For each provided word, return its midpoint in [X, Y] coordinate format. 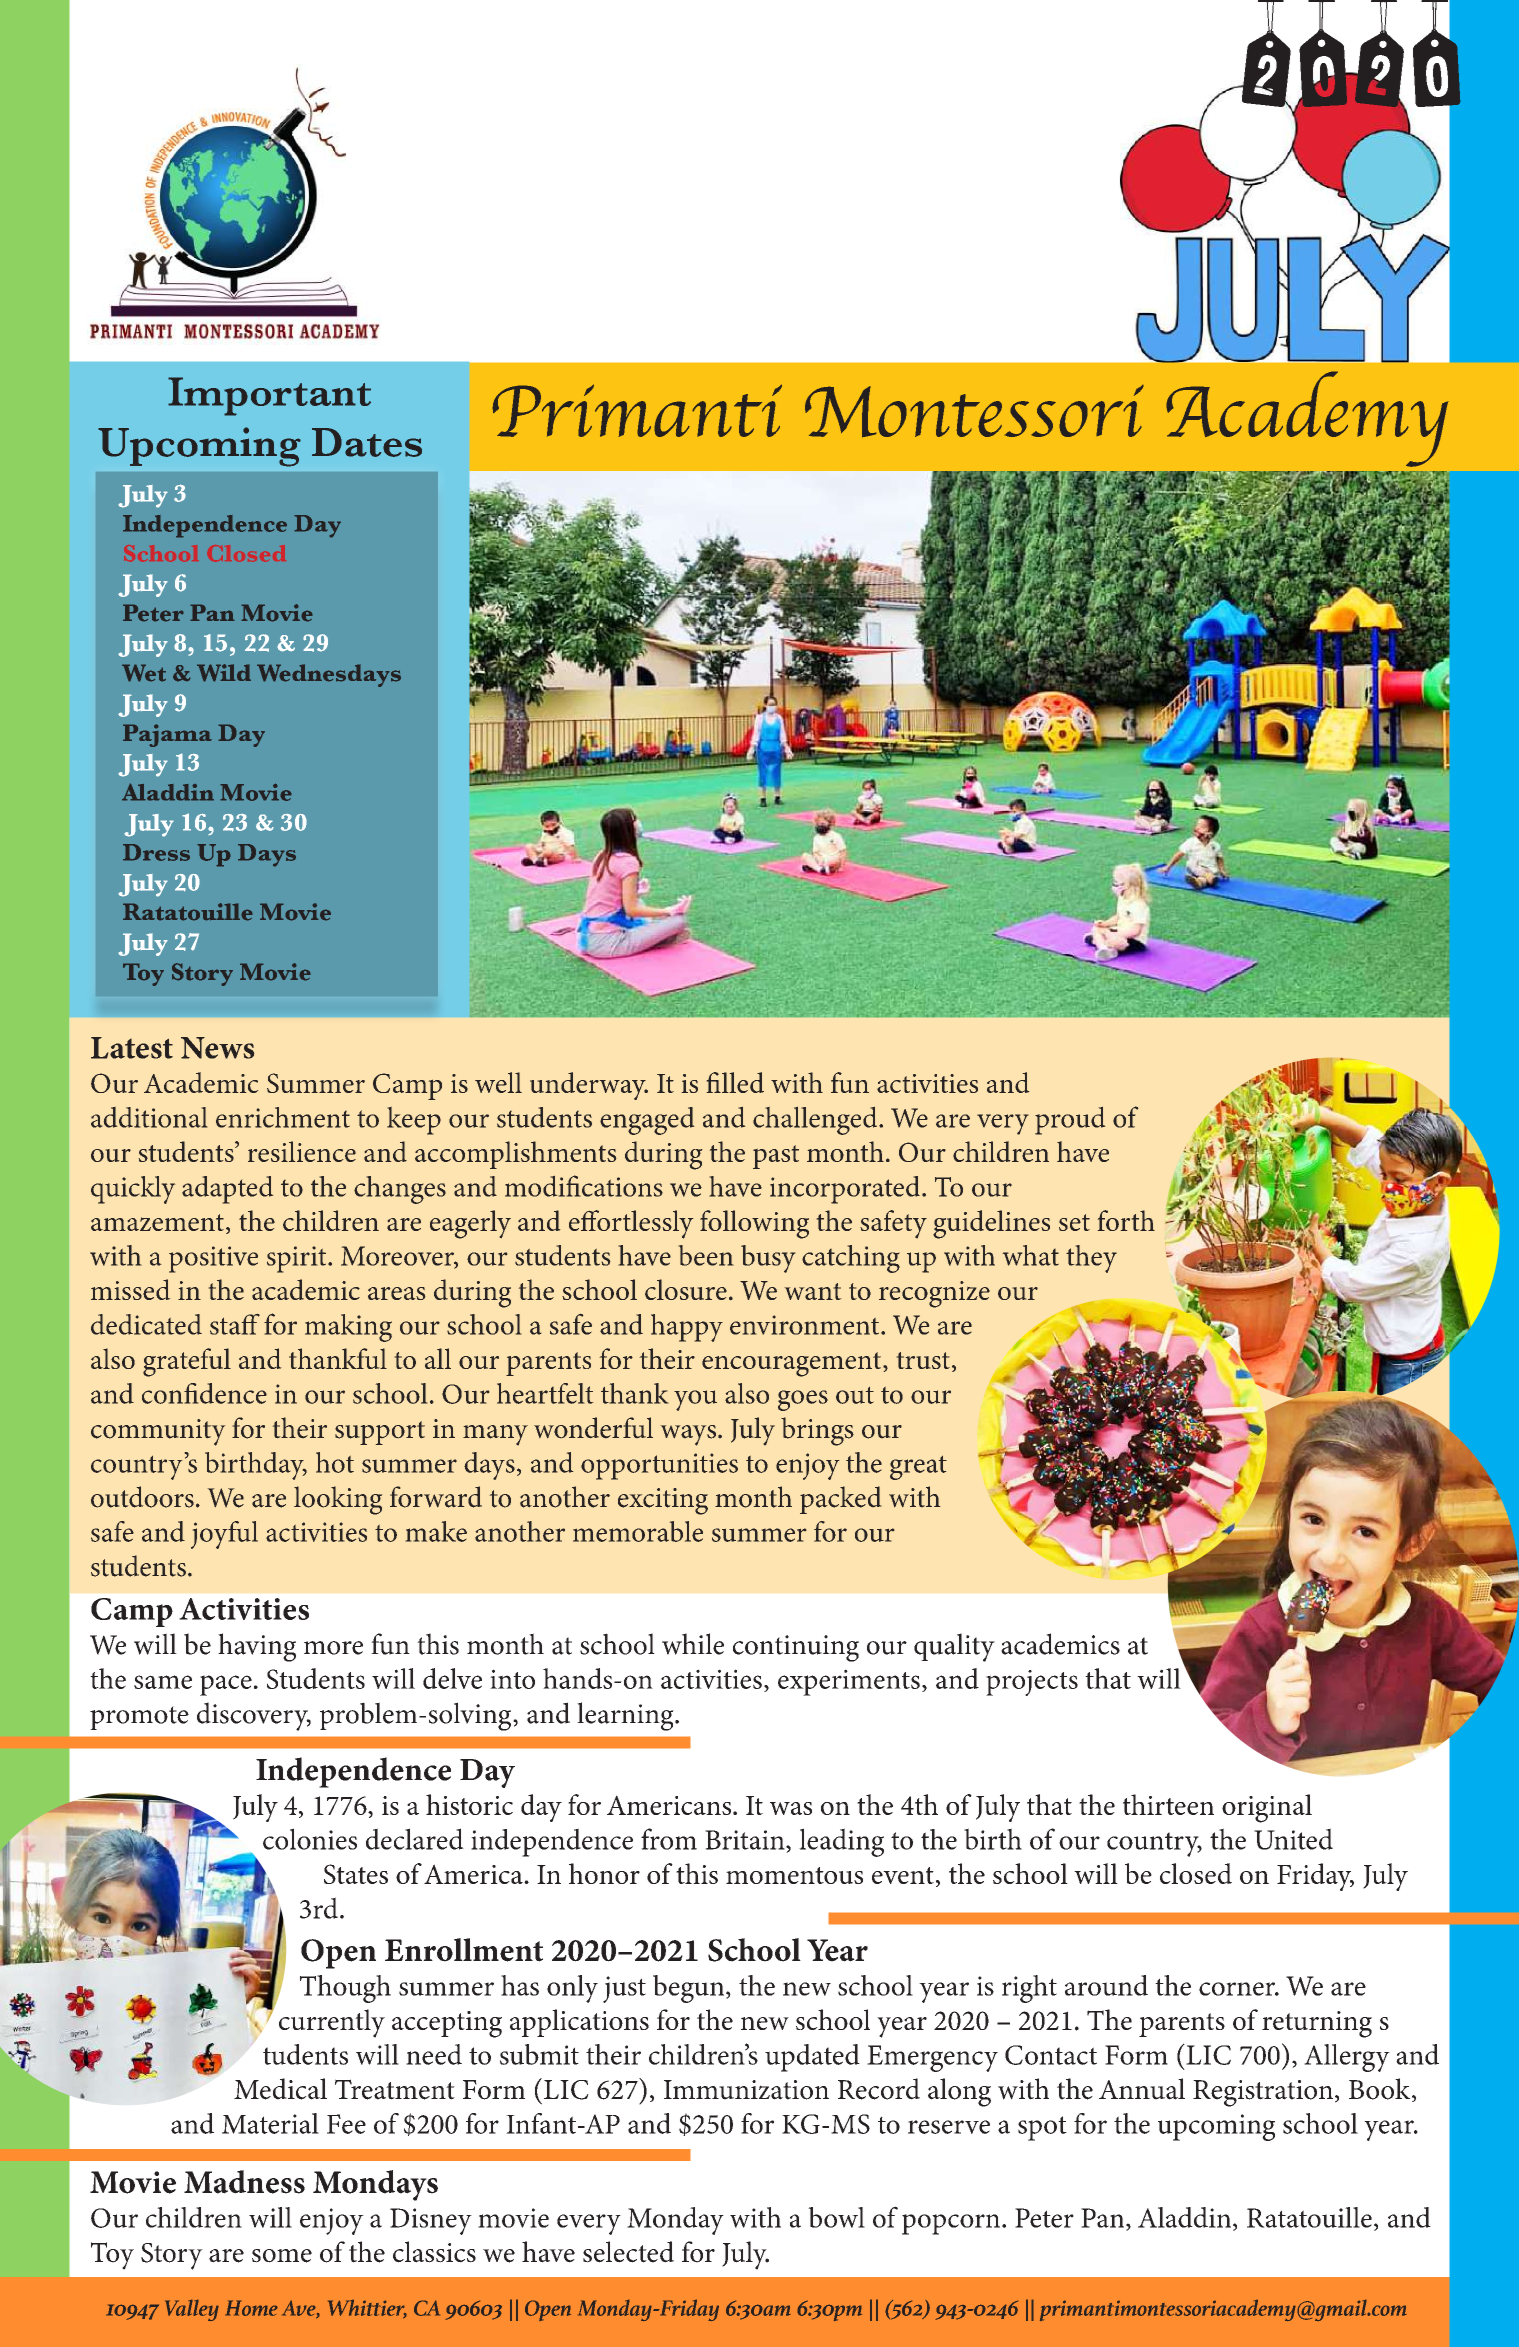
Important [269, 396]
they [1091, 1259]
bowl [836, 2217]
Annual [1142, 2089]
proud [1070, 1121]
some [282, 2256]
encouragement [793, 1364]
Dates [367, 442]
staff [235, 1324]
